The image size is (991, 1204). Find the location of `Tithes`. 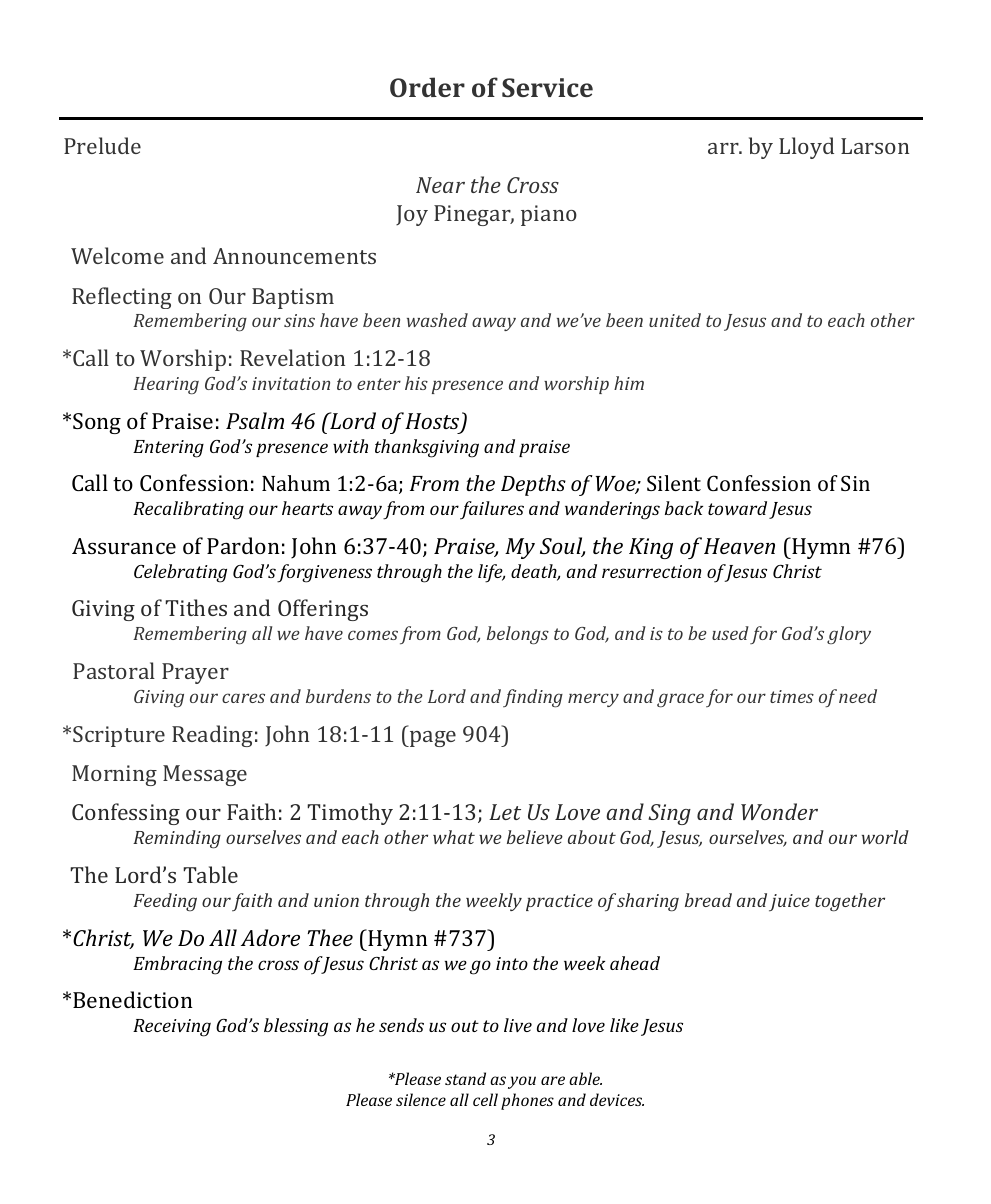

Tithes is located at coordinates (196, 607).
